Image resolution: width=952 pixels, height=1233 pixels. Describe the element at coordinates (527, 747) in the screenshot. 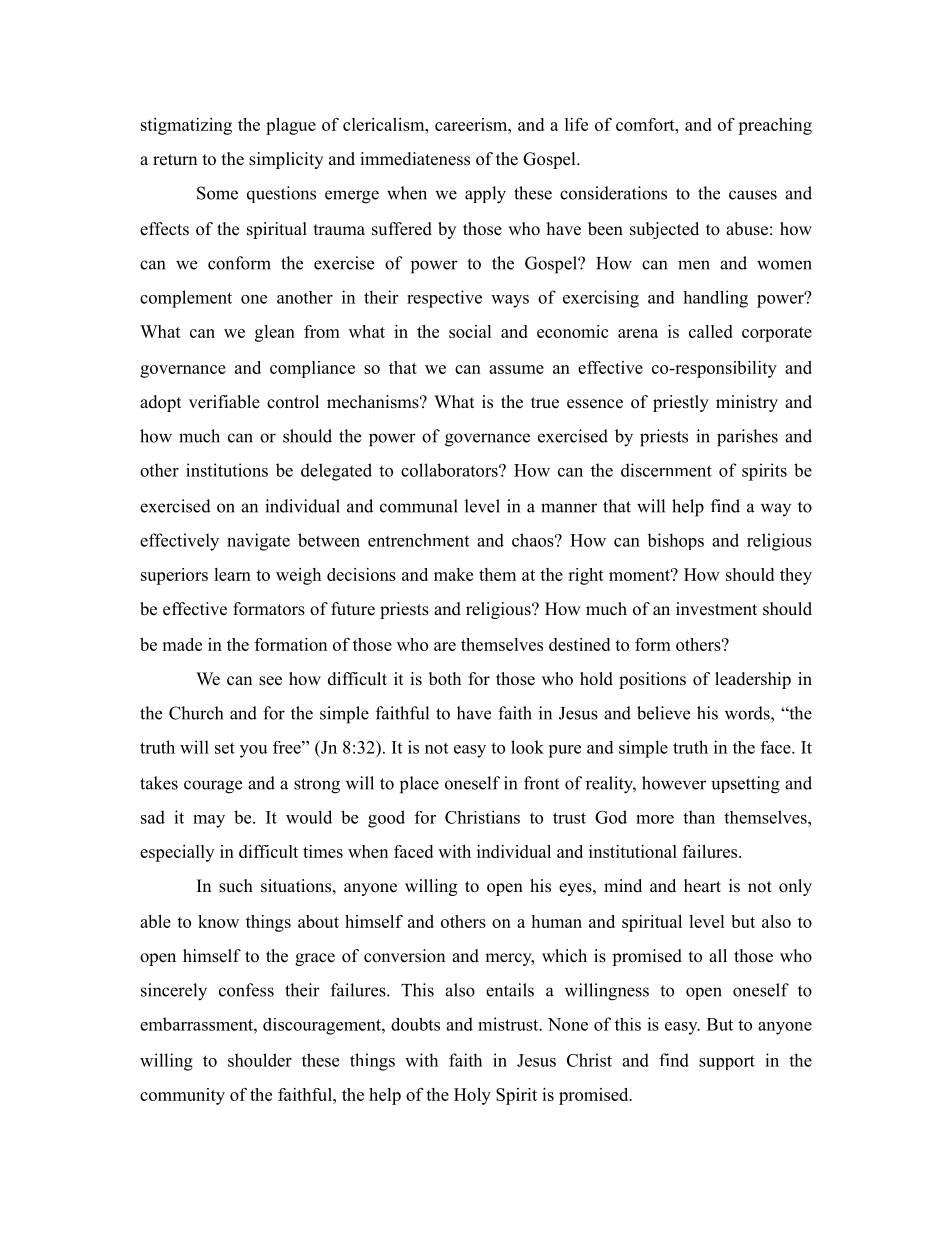

I see `look` at that location.
